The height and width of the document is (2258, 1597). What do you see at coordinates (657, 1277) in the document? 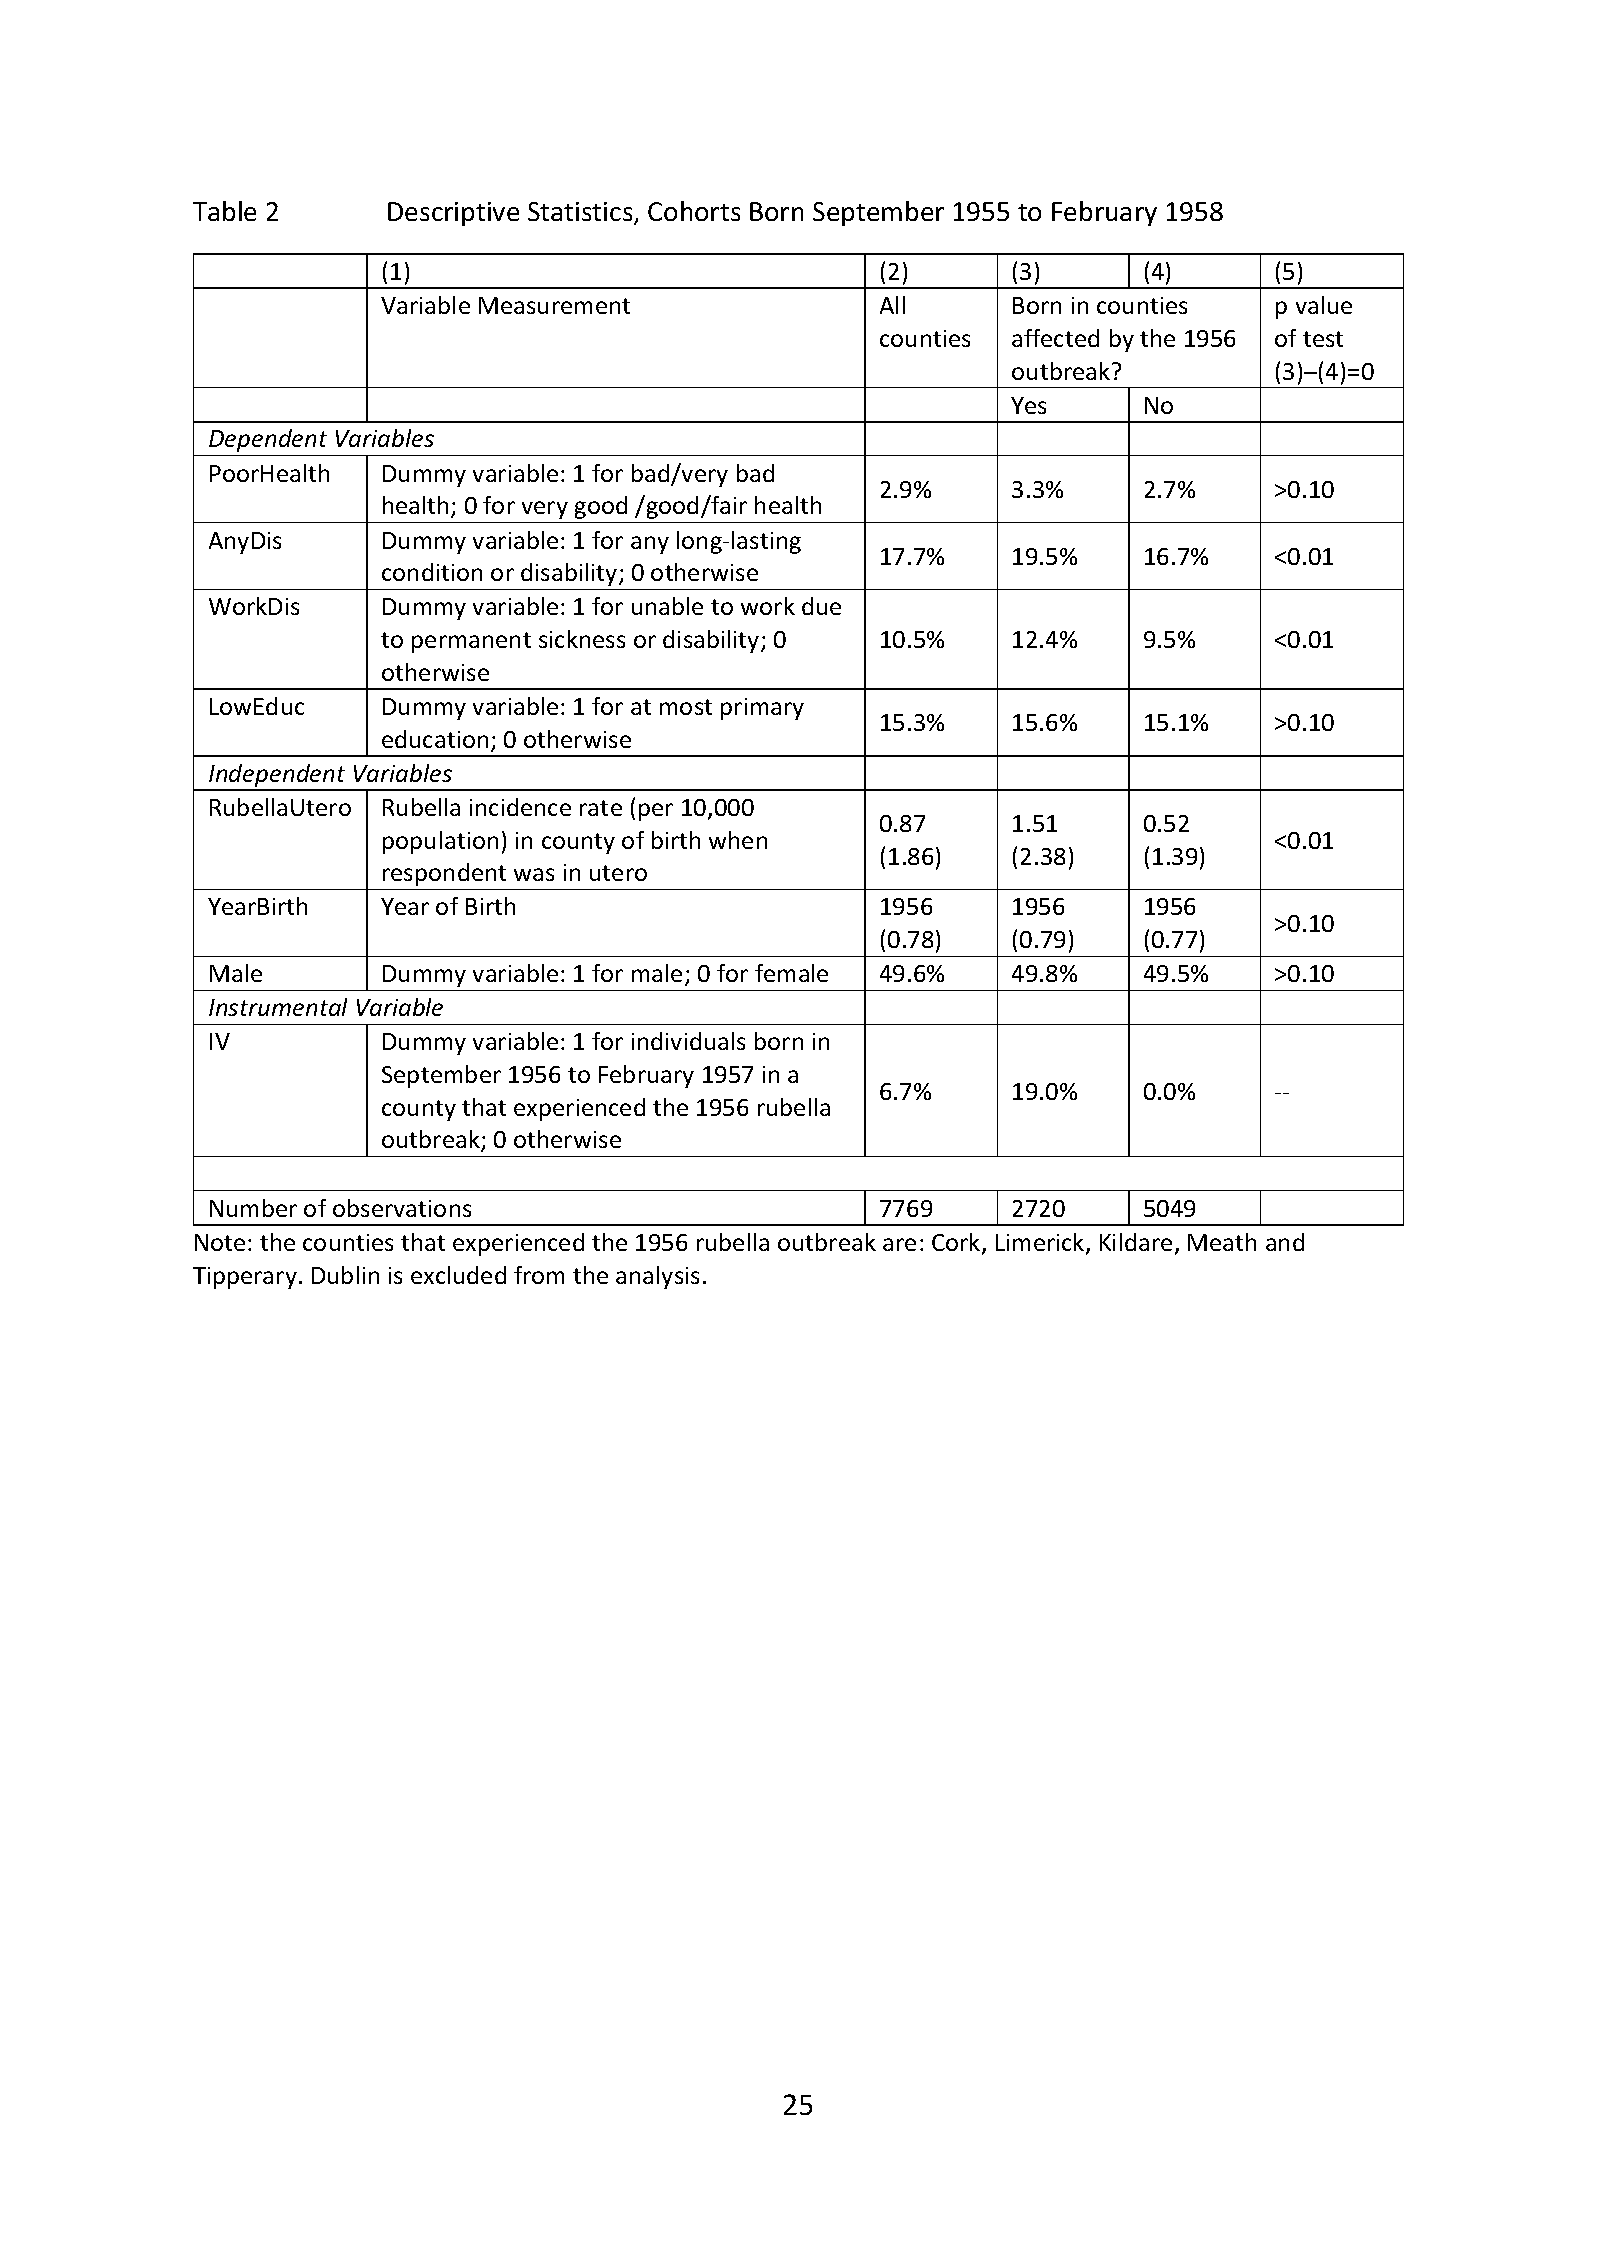
I see `analysis` at bounding box center [657, 1277].
